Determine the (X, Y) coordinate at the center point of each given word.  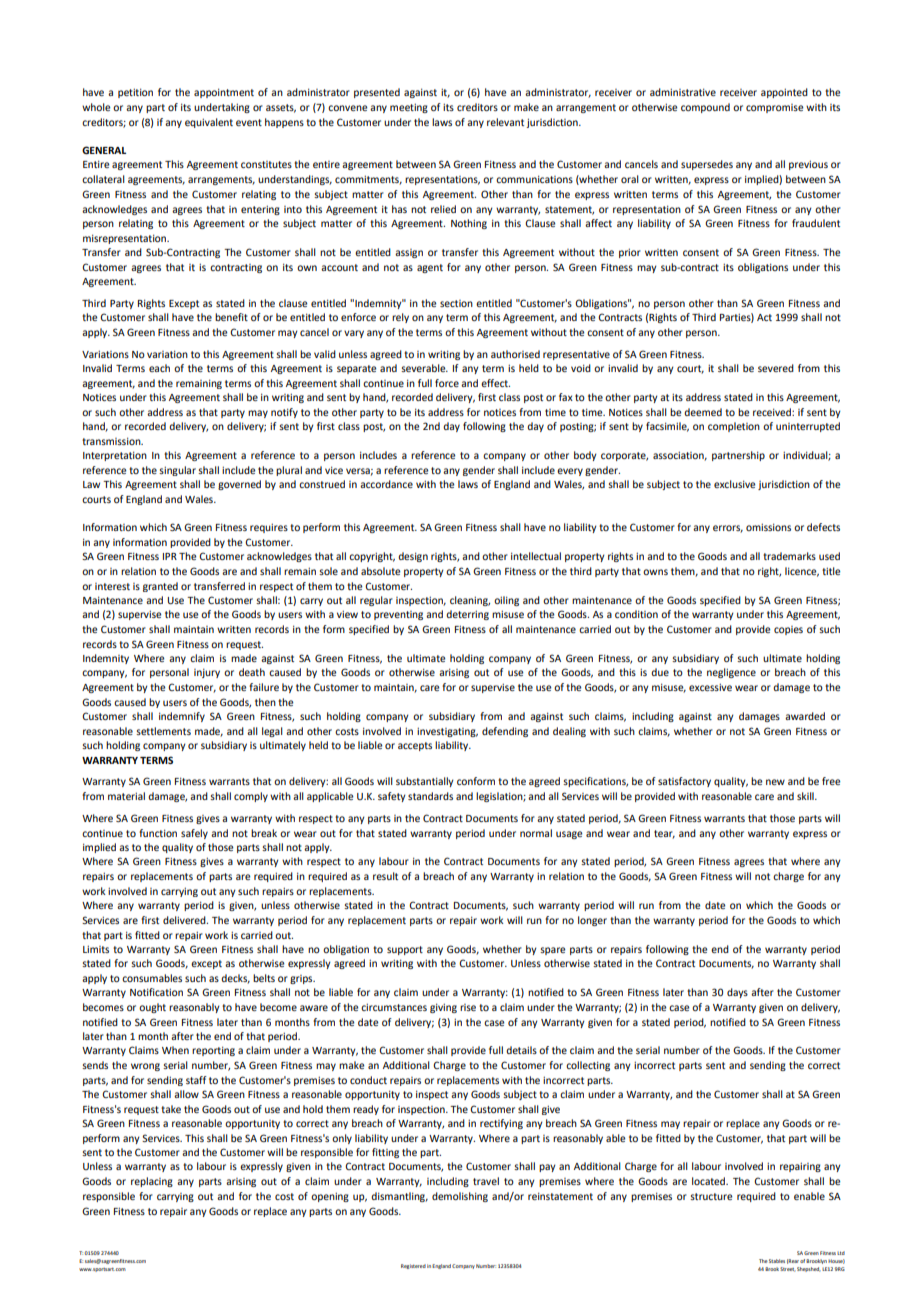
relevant (505, 122)
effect (495, 383)
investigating (447, 732)
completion (734, 427)
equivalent (209, 123)
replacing (152, 1182)
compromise (774, 108)
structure (711, 1196)
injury (207, 673)
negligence (731, 673)
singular (177, 471)
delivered (185, 920)
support (405, 950)
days (737, 993)
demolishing (460, 1197)
